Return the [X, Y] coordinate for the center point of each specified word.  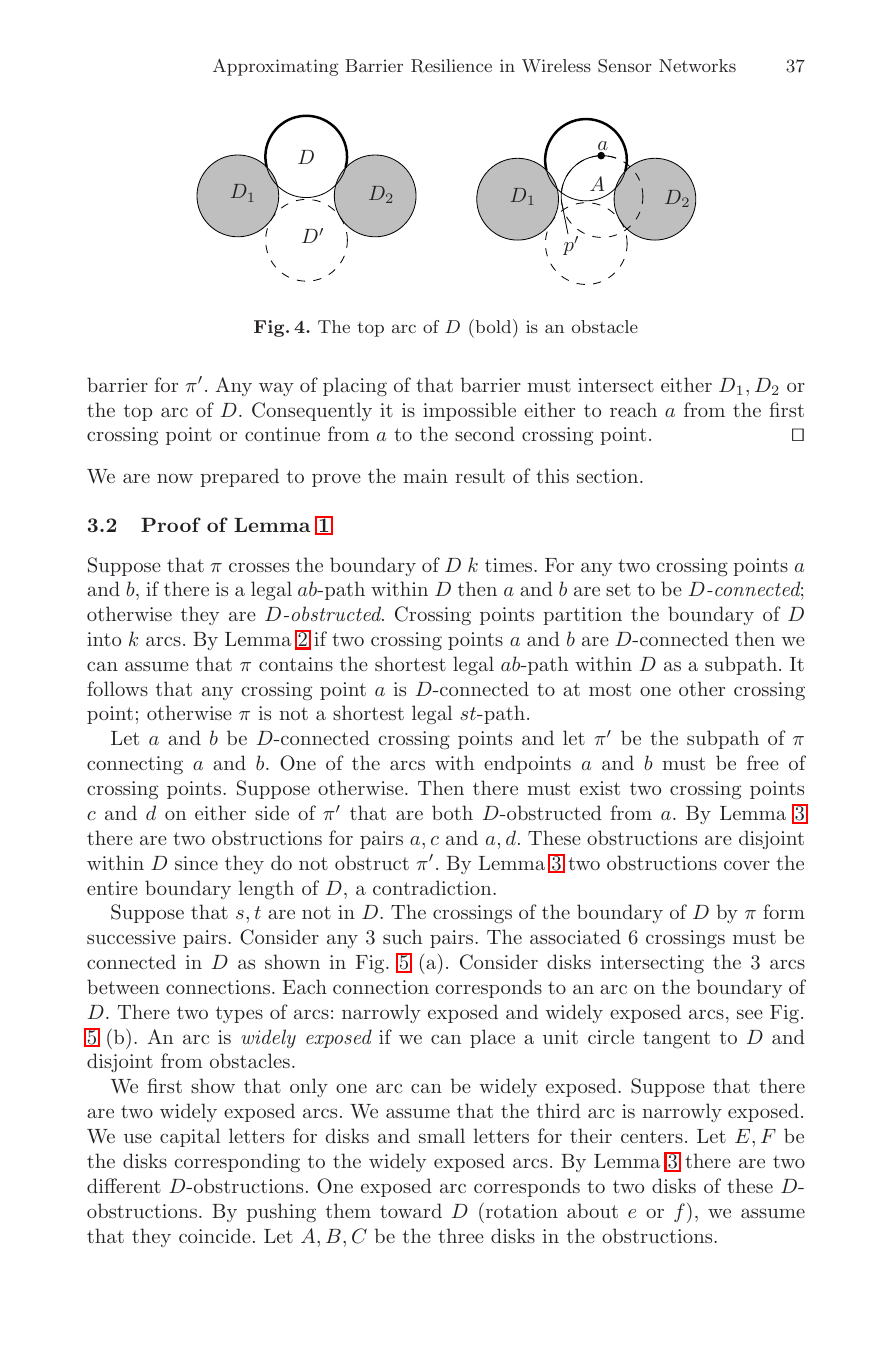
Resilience [451, 66]
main [425, 476]
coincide [215, 1235]
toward [411, 1210]
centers [652, 1136]
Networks [697, 65]
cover [747, 865]
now [175, 478]
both [452, 812]
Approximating [275, 67]
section [609, 476]
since [196, 863]
